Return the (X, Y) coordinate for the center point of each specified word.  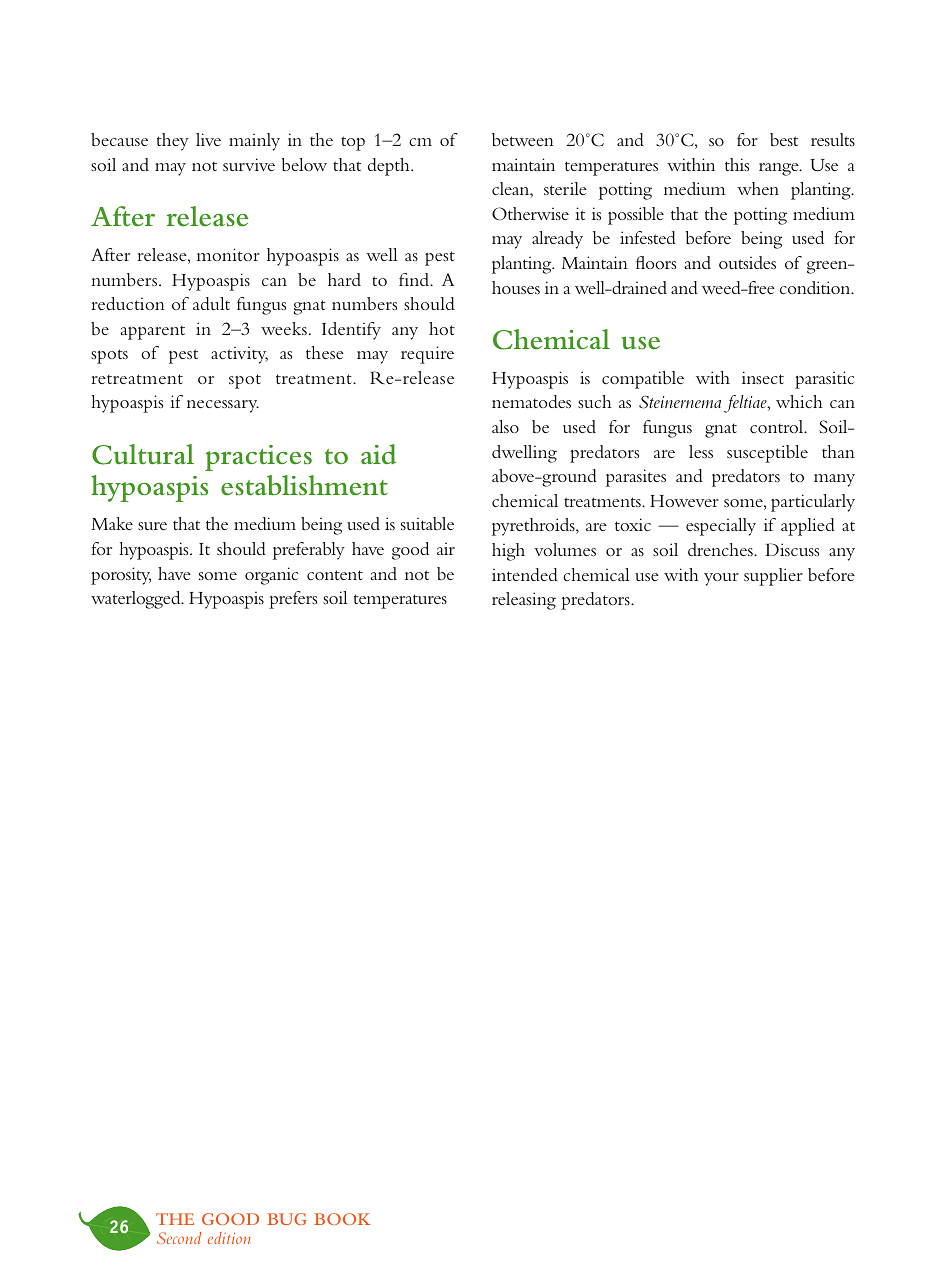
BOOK (342, 1219)
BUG (287, 1219)
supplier (773, 577)
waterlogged (137, 600)
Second (179, 1238)
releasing (524, 601)
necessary (223, 406)
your (721, 579)
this (737, 164)
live (208, 139)
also (505, 426)
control (778, 426)
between (523, 139)
